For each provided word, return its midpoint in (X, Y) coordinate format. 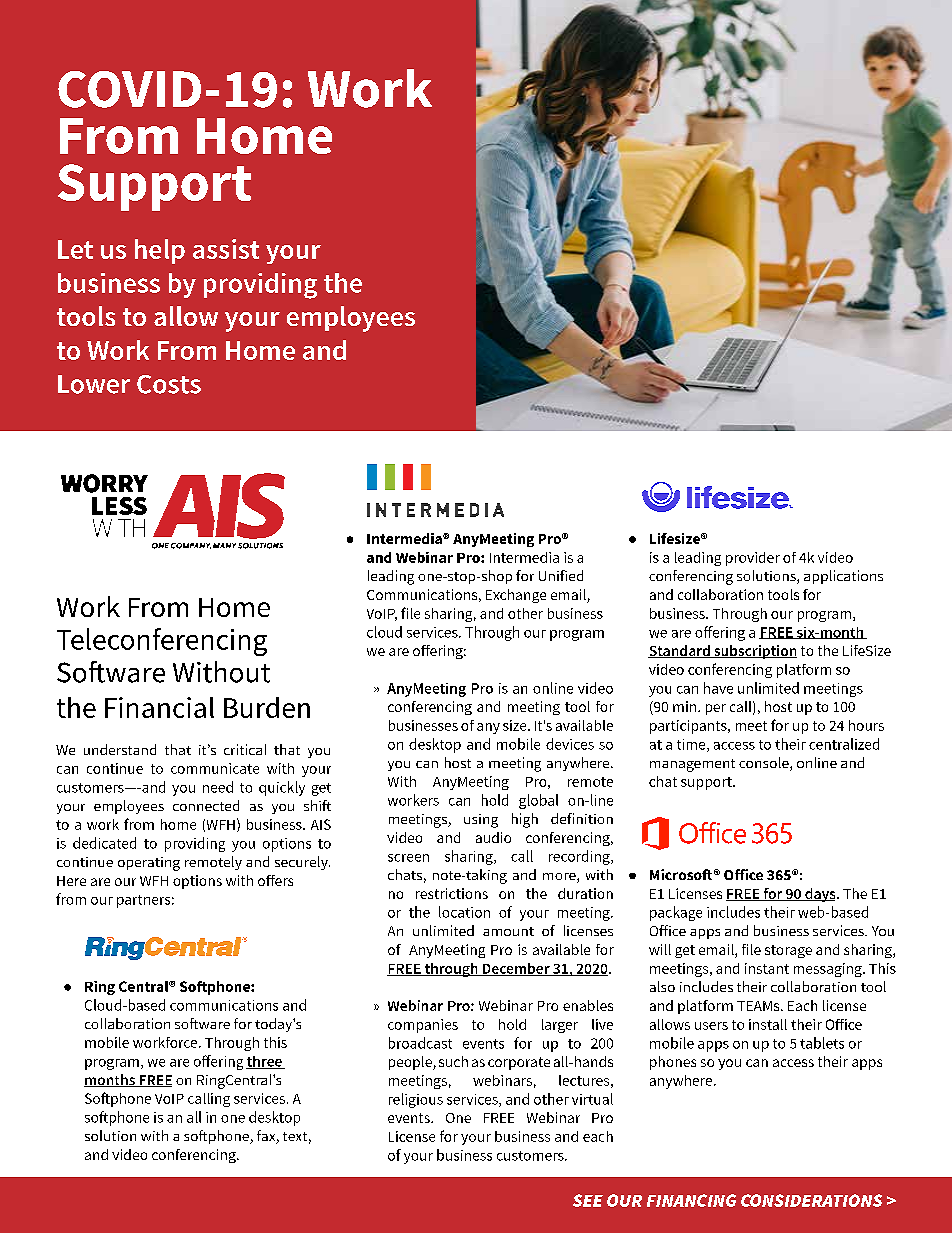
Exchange (516, 596)
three (265, 1062)
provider (753, 559)
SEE (588, 1200)
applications (843, 577)
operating (149, 864)
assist (226, 249)
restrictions (452, 893)
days (820, 895)
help (160, 251)
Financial (159, 707)
